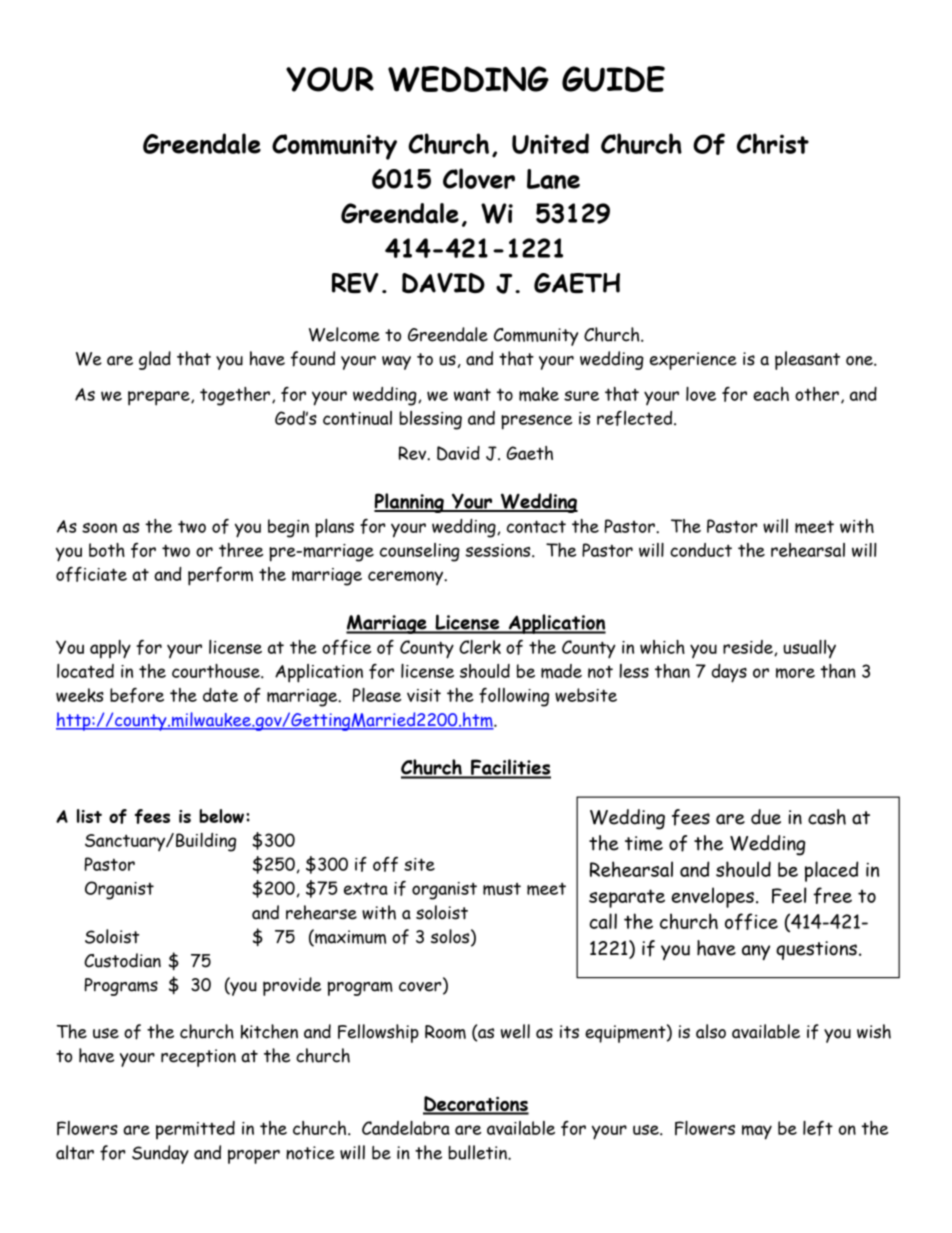 The width and height of the screenshot is (952, 1233). What do you see at coordinates (476, 1105) in the screenshot?
I see `Decorations` at bounding box center [476, 1105].
